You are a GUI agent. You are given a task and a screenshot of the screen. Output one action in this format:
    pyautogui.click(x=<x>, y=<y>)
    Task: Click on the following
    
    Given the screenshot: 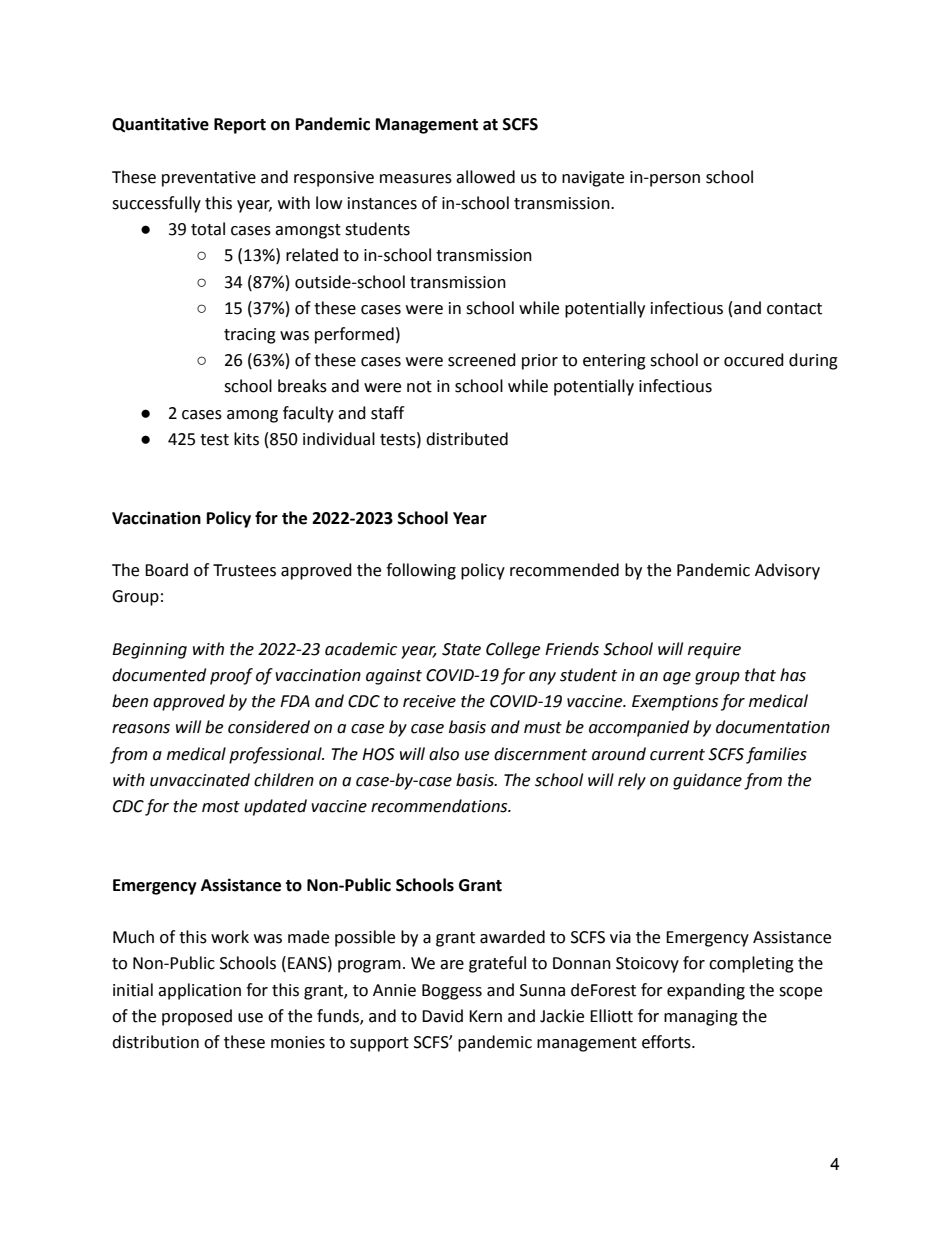 What is the action you would take?
    pyautogui.click(x=421, y=571)
